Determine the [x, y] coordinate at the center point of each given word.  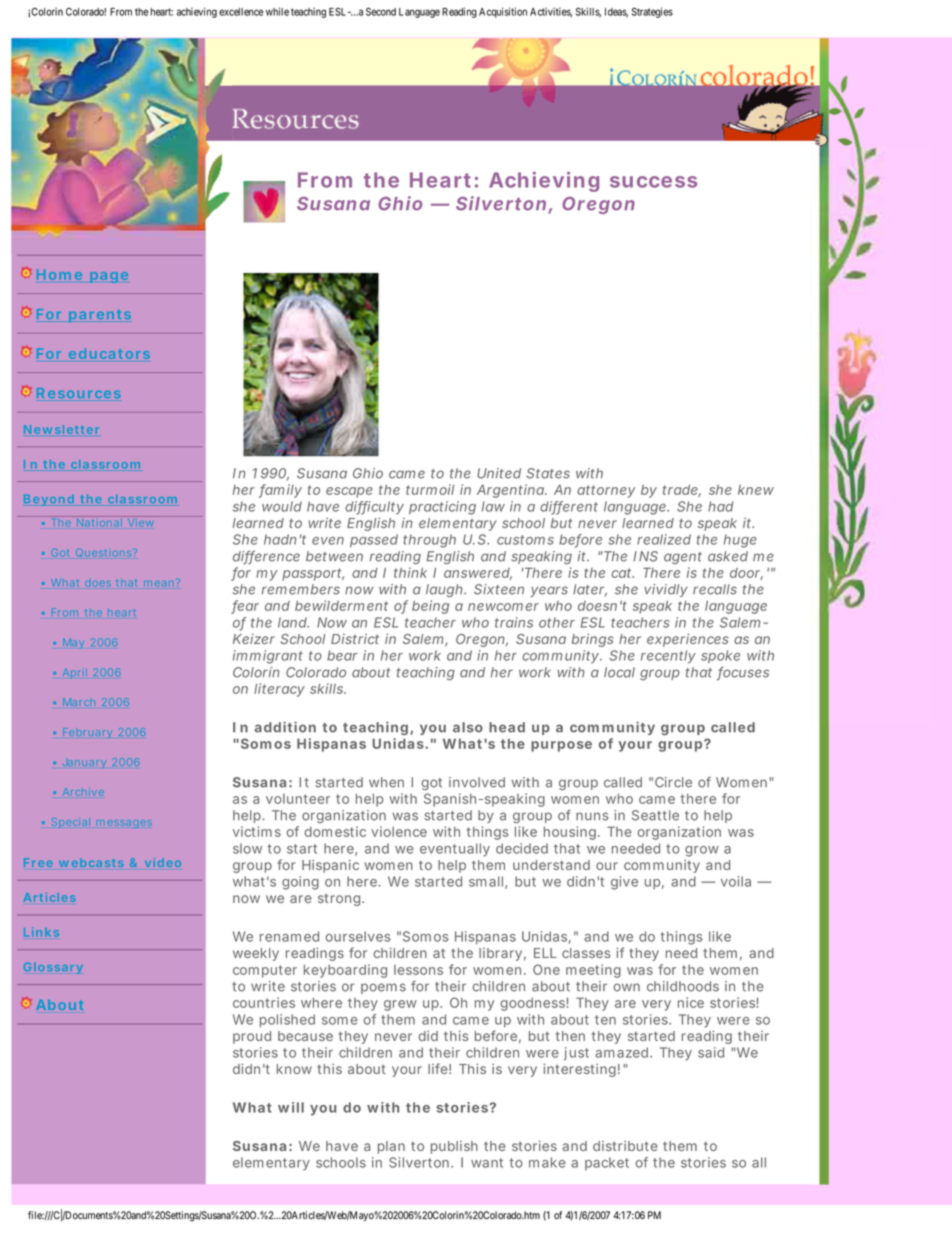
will [291, 1107]
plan [391, 1147]
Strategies [652, 12]
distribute [625, 1146]
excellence [241, 12]
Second [381, 11]
